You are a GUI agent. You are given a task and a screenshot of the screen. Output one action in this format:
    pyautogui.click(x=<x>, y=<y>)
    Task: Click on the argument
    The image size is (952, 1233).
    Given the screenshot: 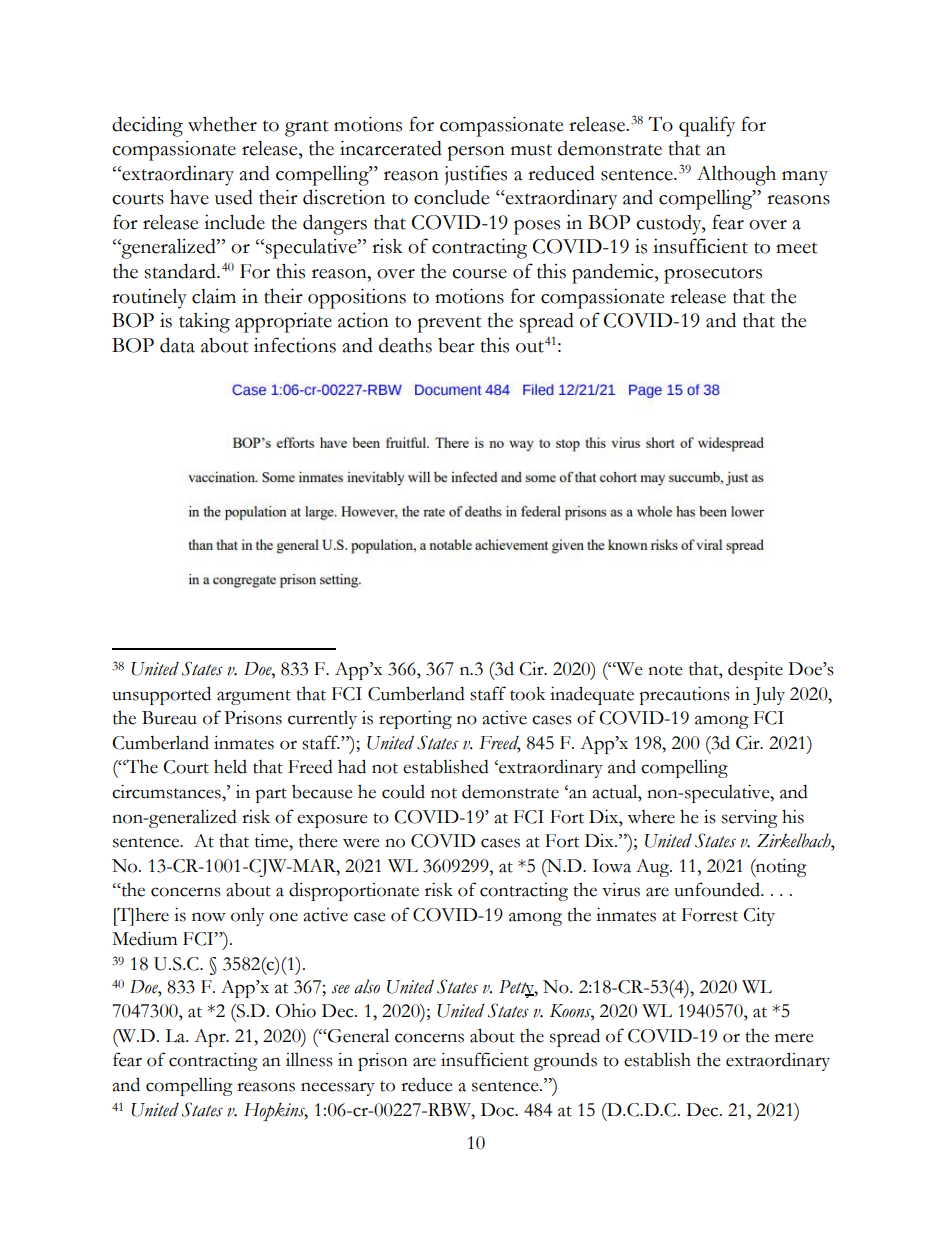 What is the action you would take?
    pyautogui.click(x=254, y=697)
